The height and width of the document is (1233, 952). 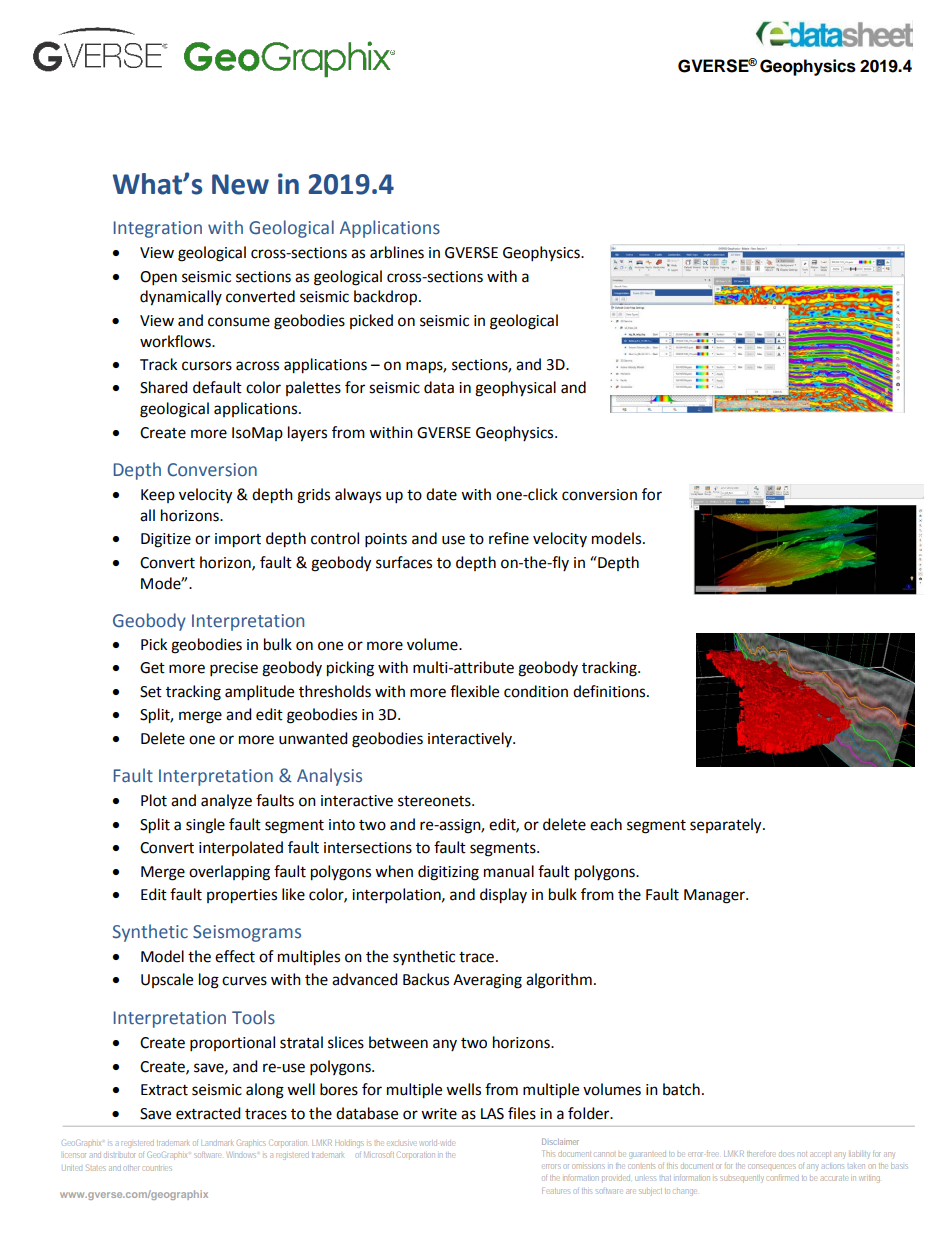 I want to click on definitions, so click(x=610, y=691).
